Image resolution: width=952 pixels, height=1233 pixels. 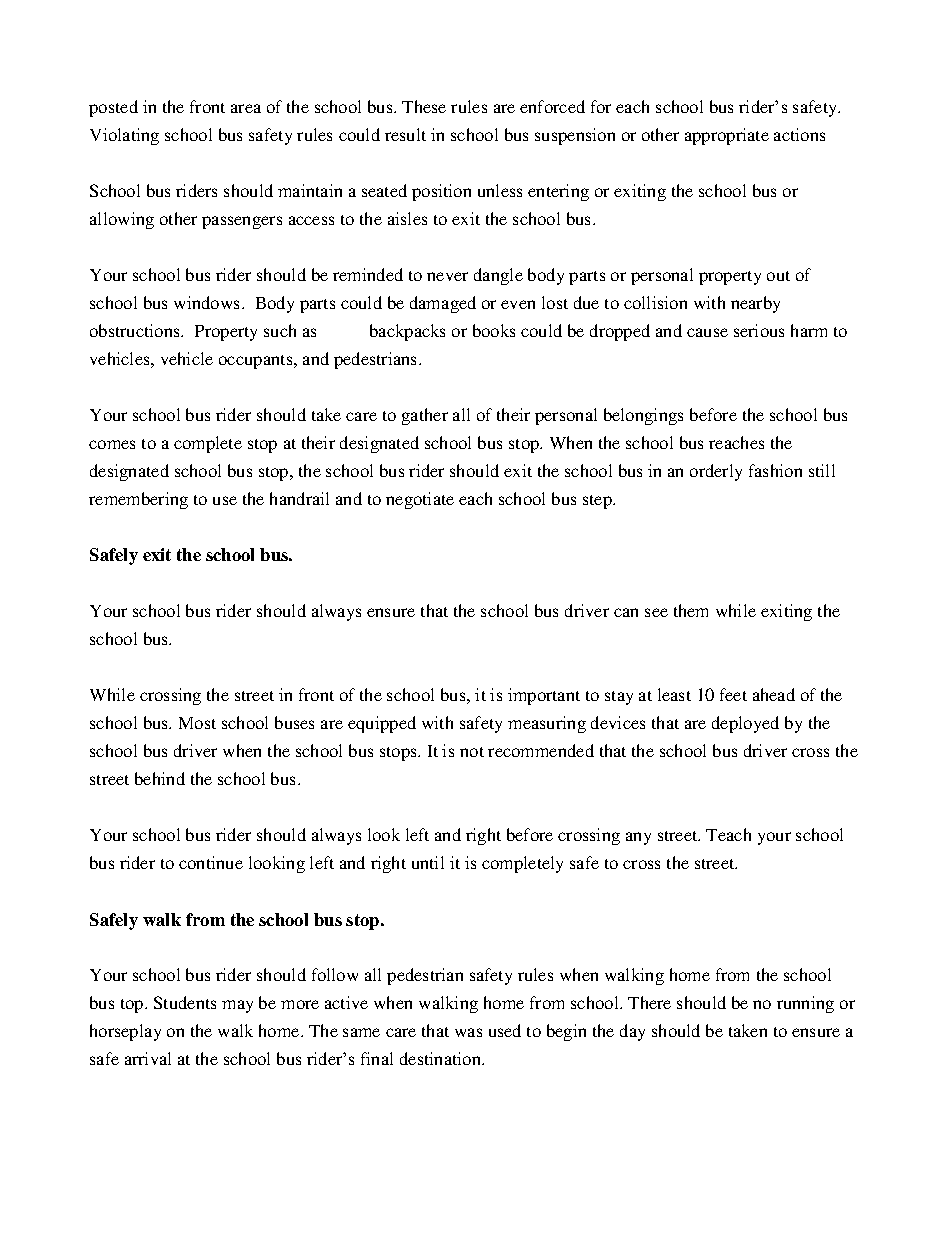 I want to click on gather, so click(x=425, y=416).
